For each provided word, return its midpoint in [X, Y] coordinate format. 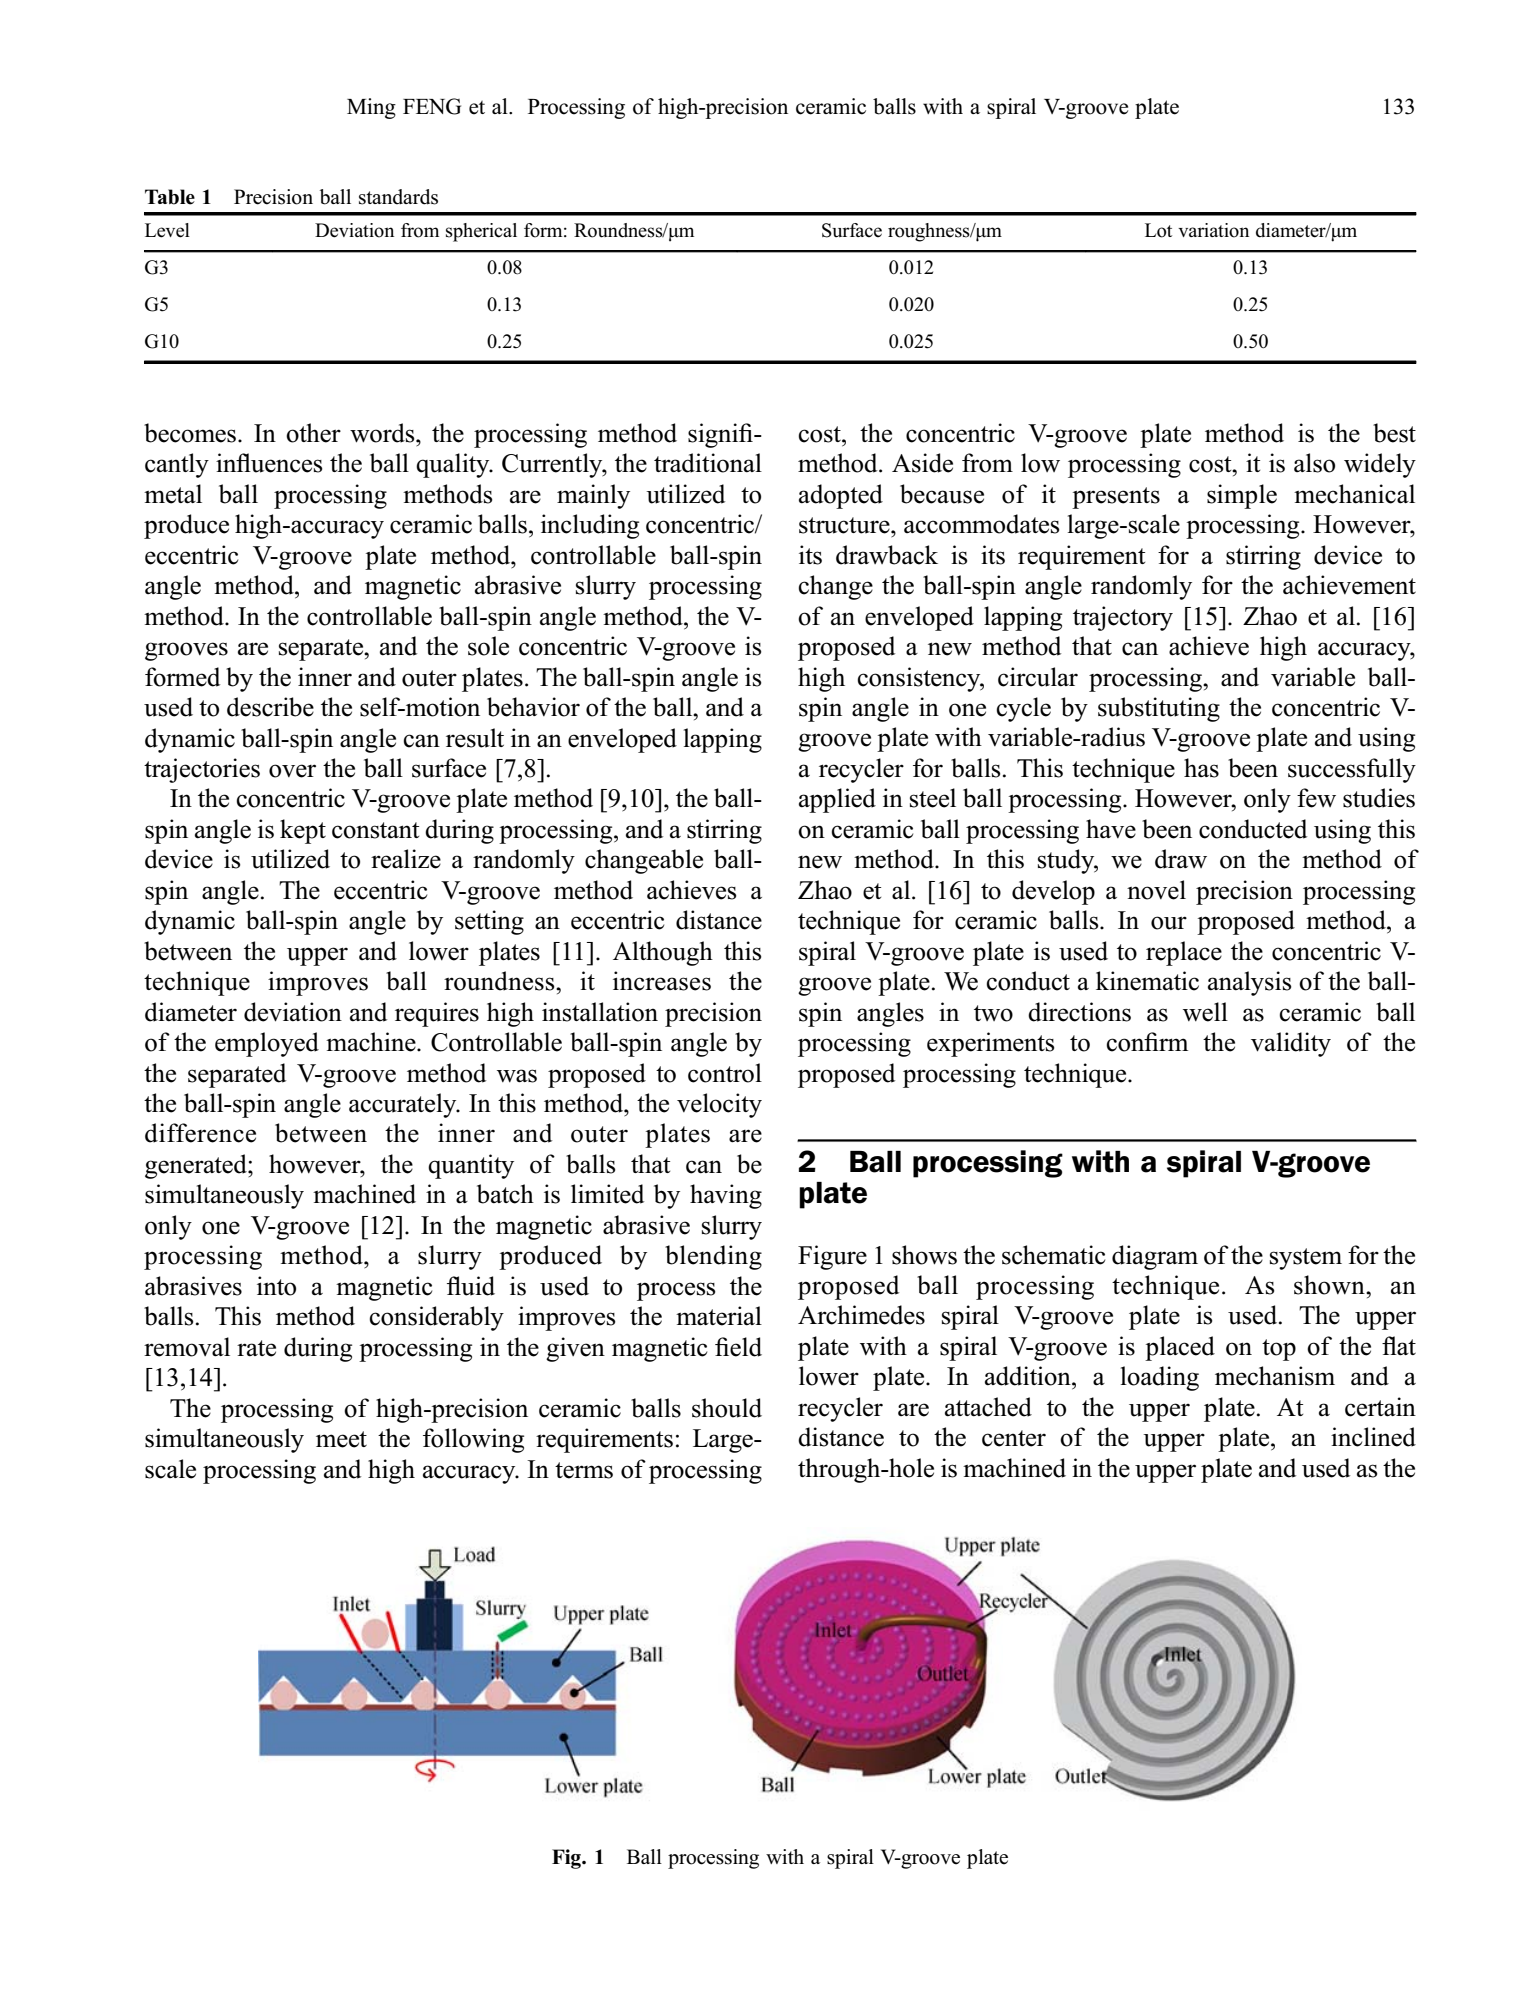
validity [1291, 1044]
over [292, 771]
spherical [481, 232]
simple [1242, 496]
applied [837, 800]
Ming [371, 108]
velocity [719, 1105]
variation [1213, 230]
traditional [708, 463]
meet [341, 1439]
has [1201, 768]
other [313, 433]
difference [200, 1133]
